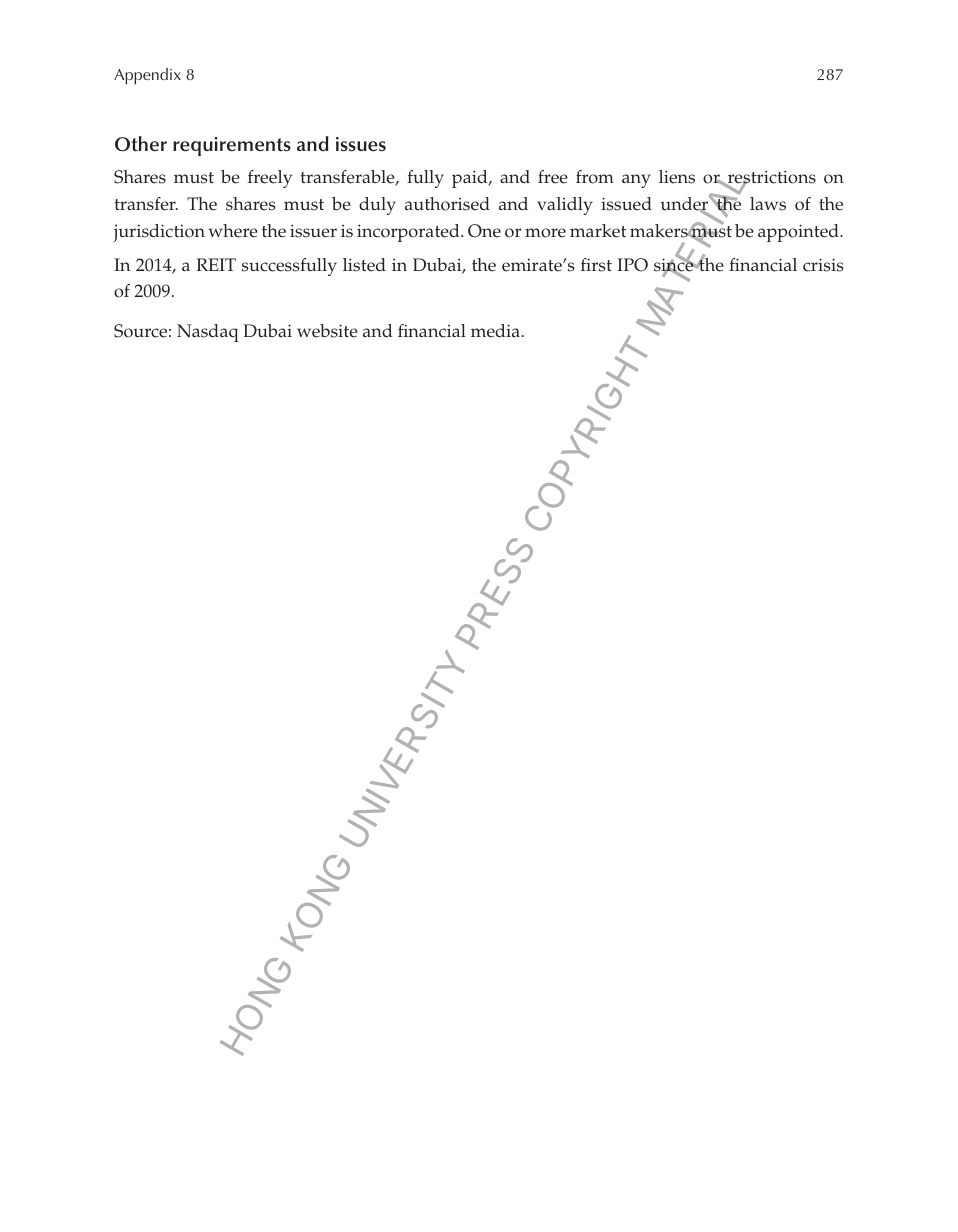 This screenshot has height=1232, width=958. Describe the element at coordinates (361, 144) in the screenshot. I see `issues` at that location.
